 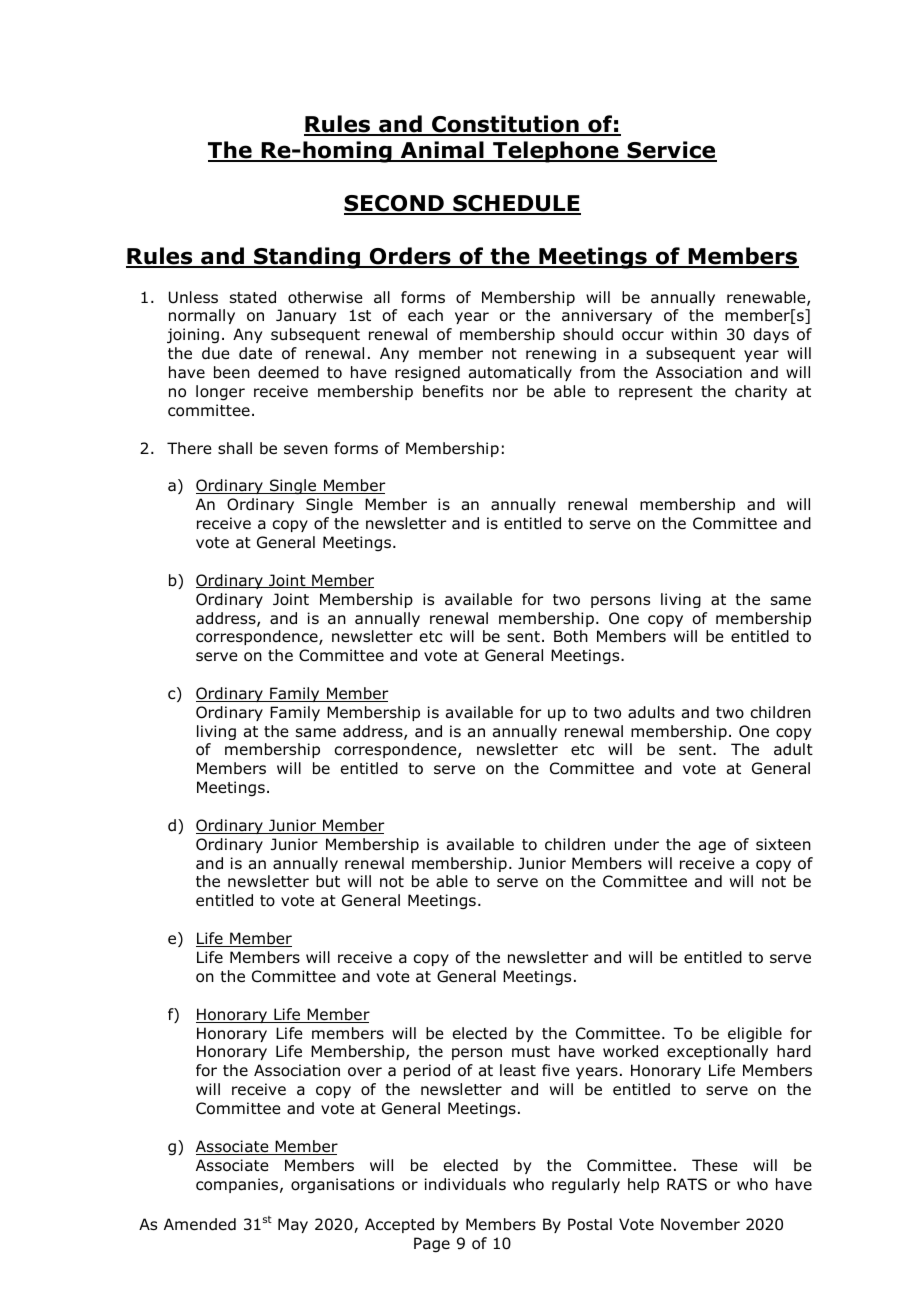 I want to click on over, so click(x=365, y=1072).
